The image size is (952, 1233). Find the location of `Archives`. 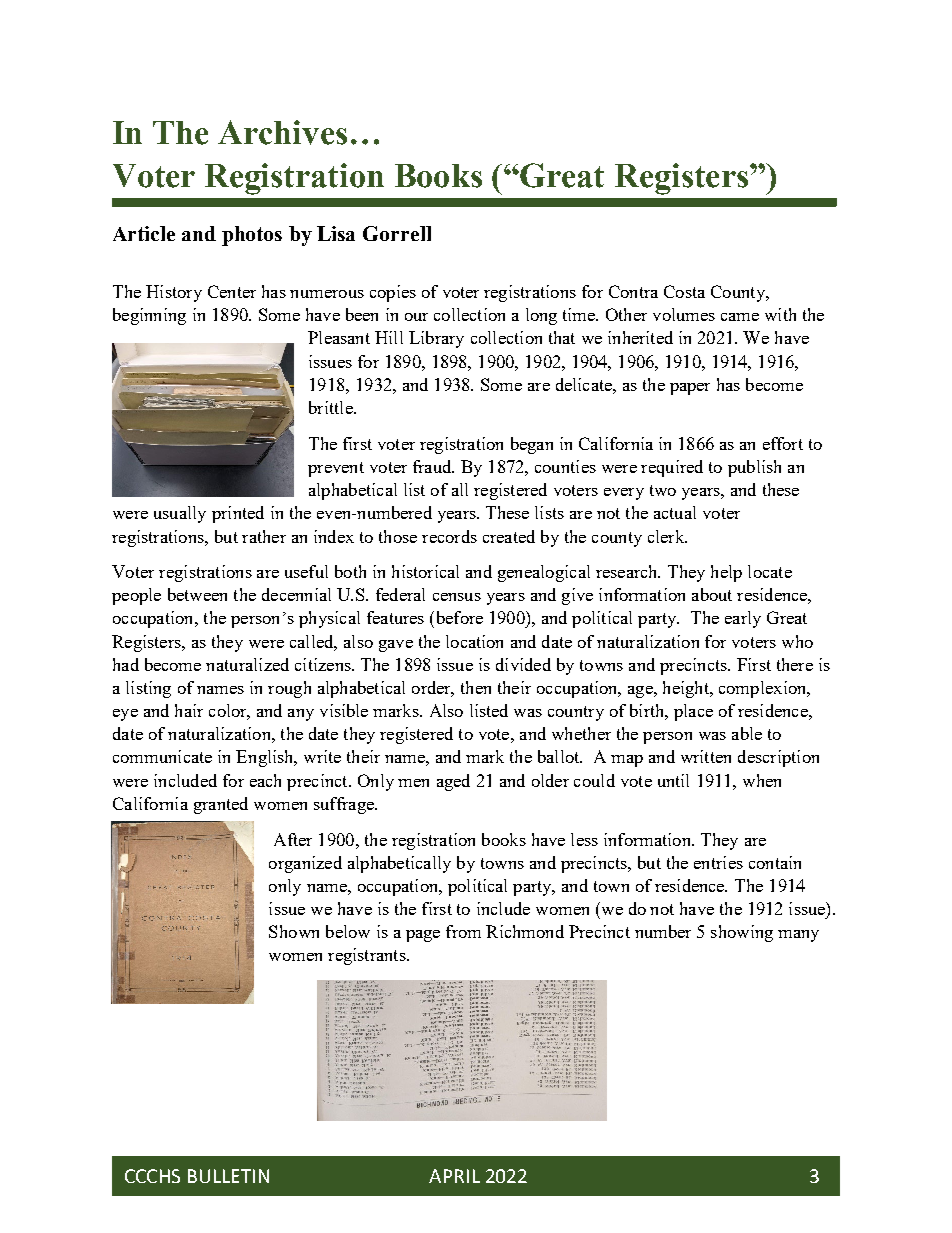

Archives is located at coordinates (282, 132).
